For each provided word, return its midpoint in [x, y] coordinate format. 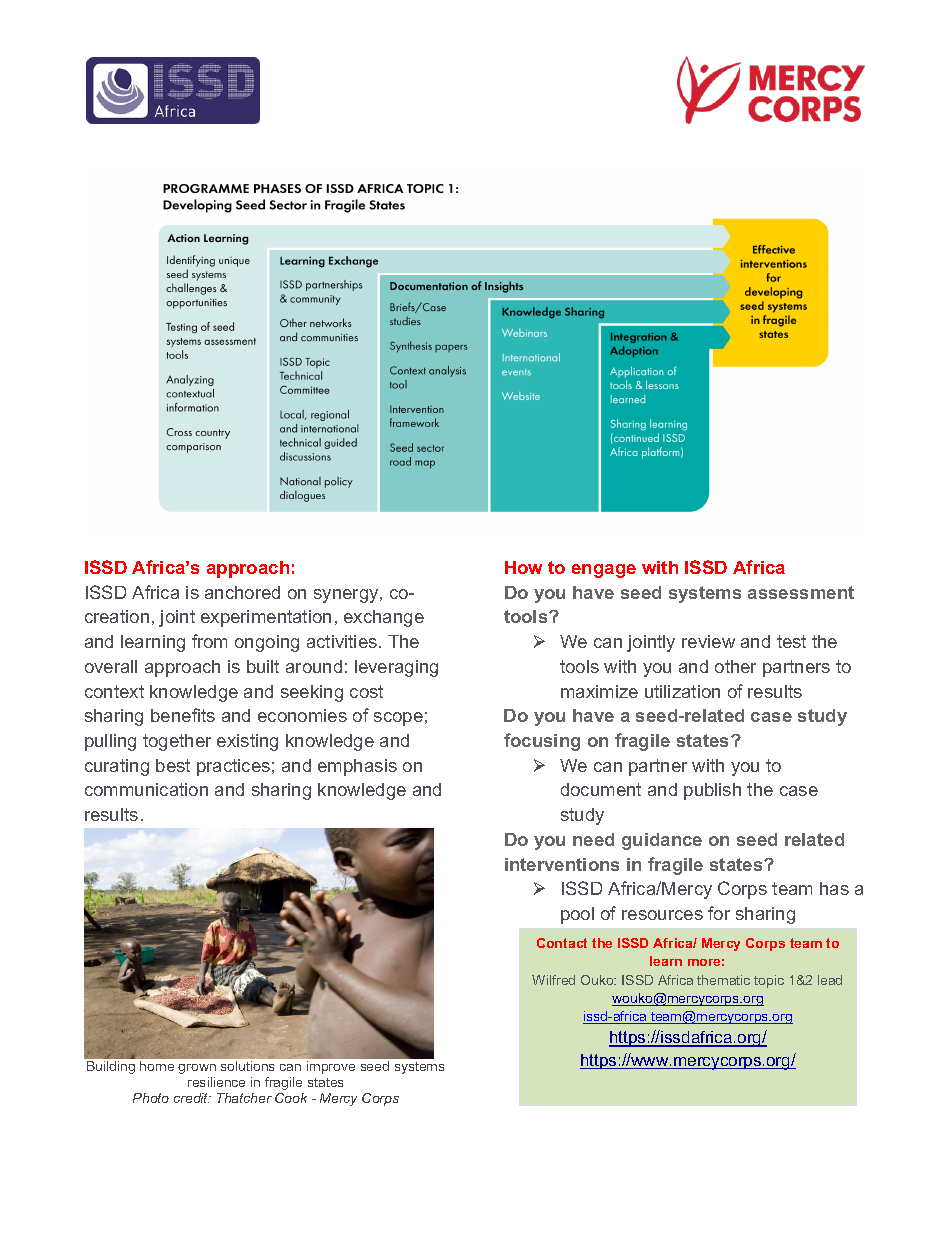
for [719, 913]
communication [146, 789]
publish [712, 791]
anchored [242, 592]
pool [577, 915]
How [523, 567]
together [177, 742]
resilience [216, 1082]
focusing [542, 742]
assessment [801, 592]
